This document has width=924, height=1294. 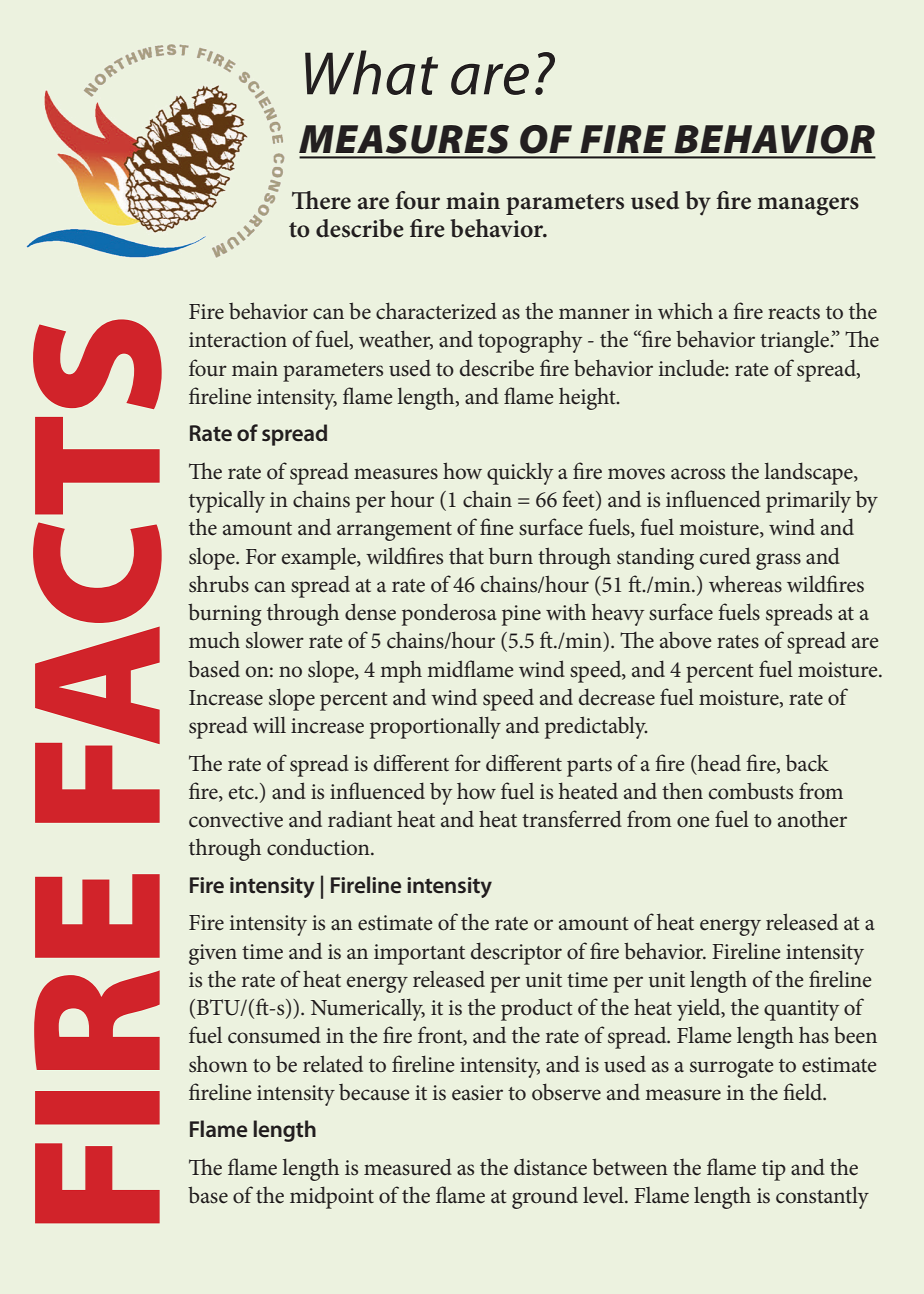 I want to click on descriptor, so click(x=516, y=953).
